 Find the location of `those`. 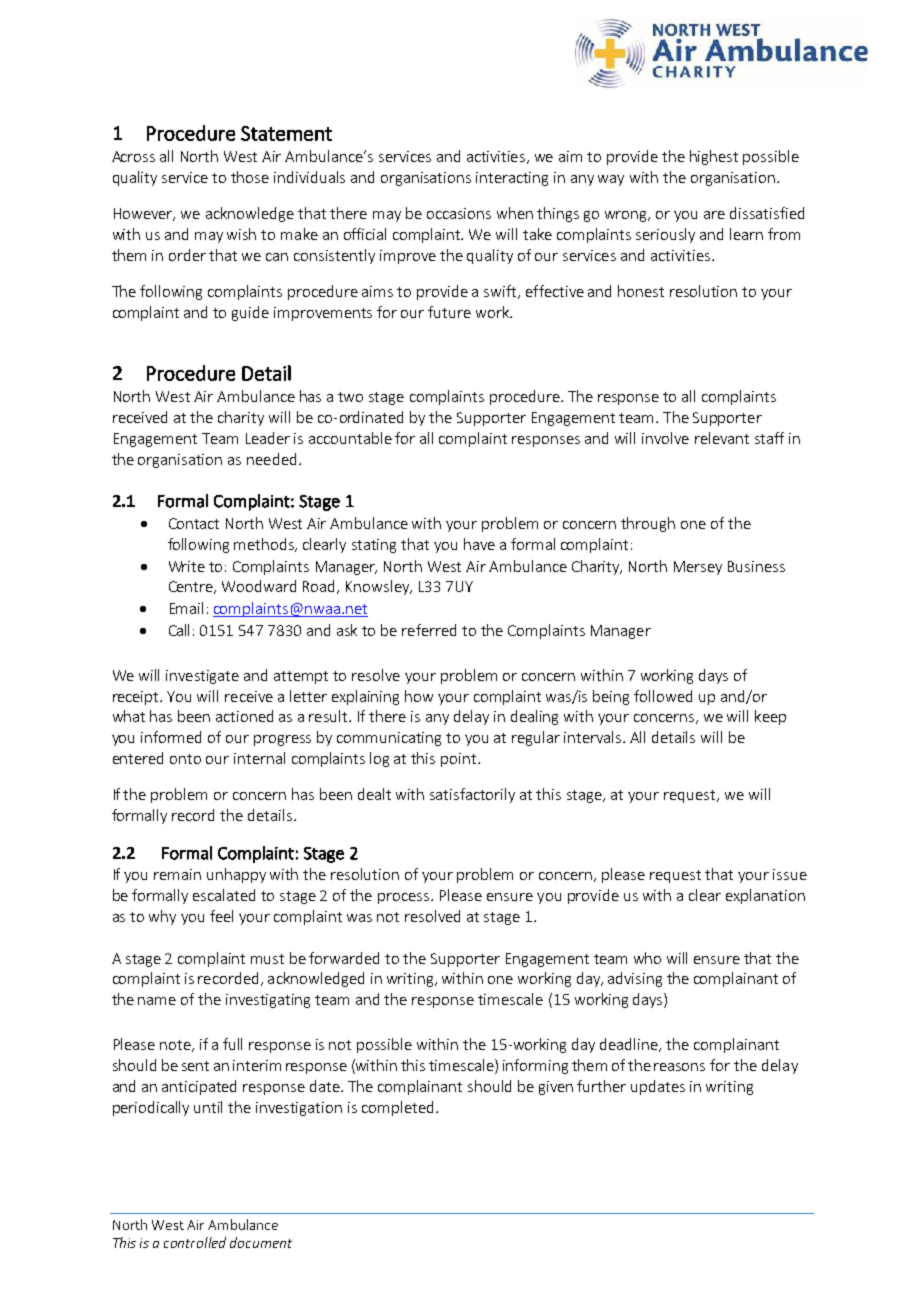

those is located at coordinates (250, 177).
